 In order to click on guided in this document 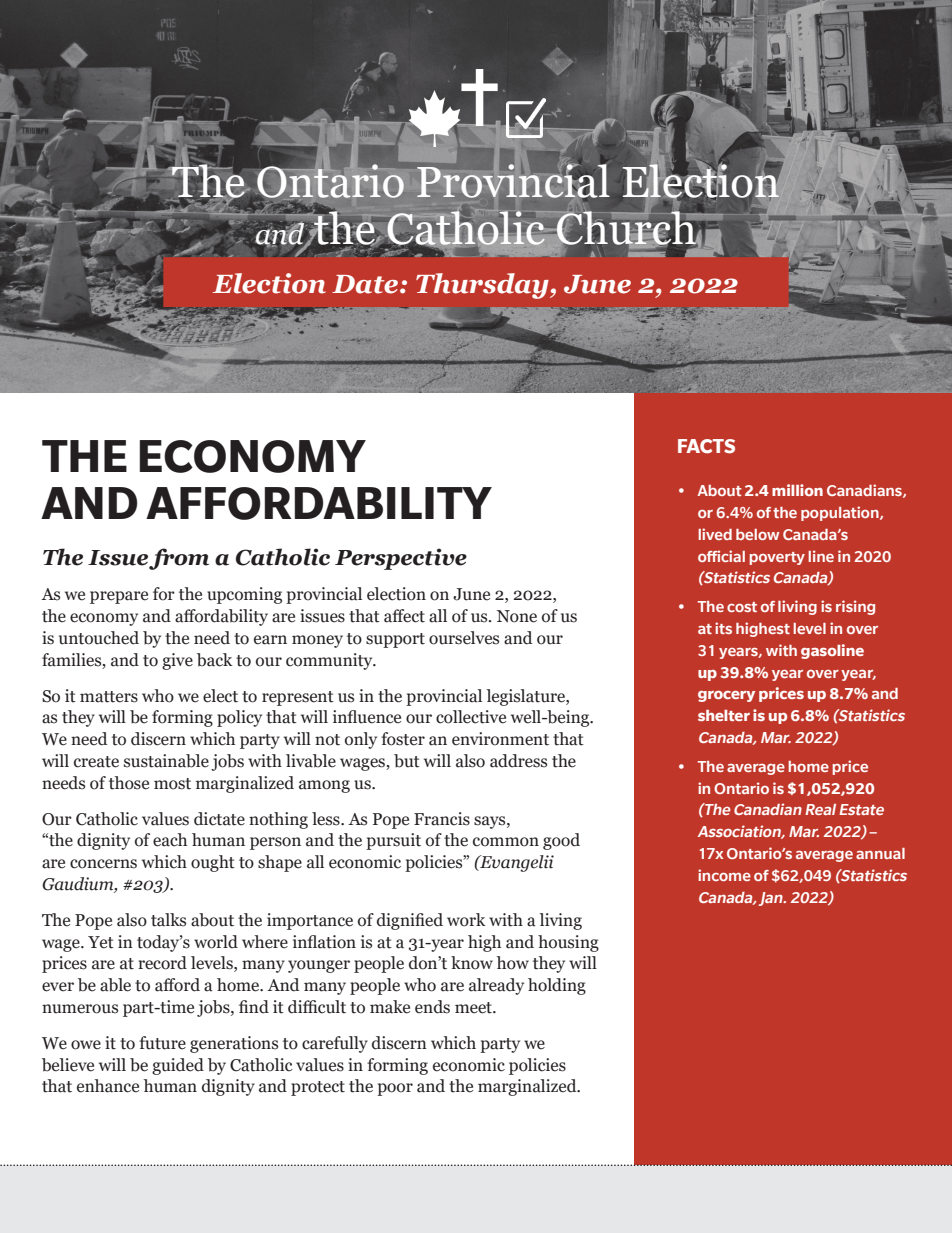, I will do `click(178, 1066)`.
